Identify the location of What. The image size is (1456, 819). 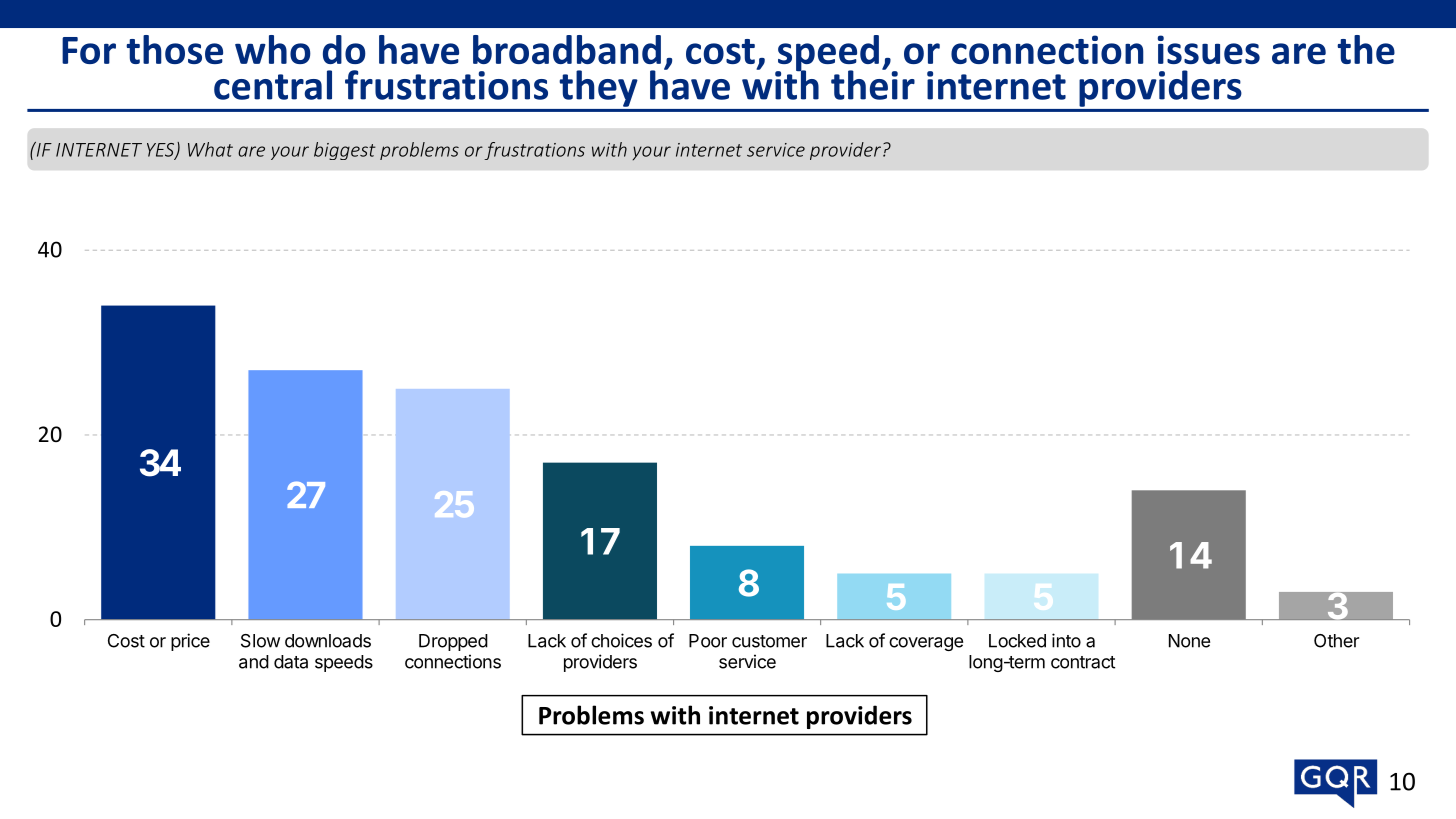
(210, 149).
